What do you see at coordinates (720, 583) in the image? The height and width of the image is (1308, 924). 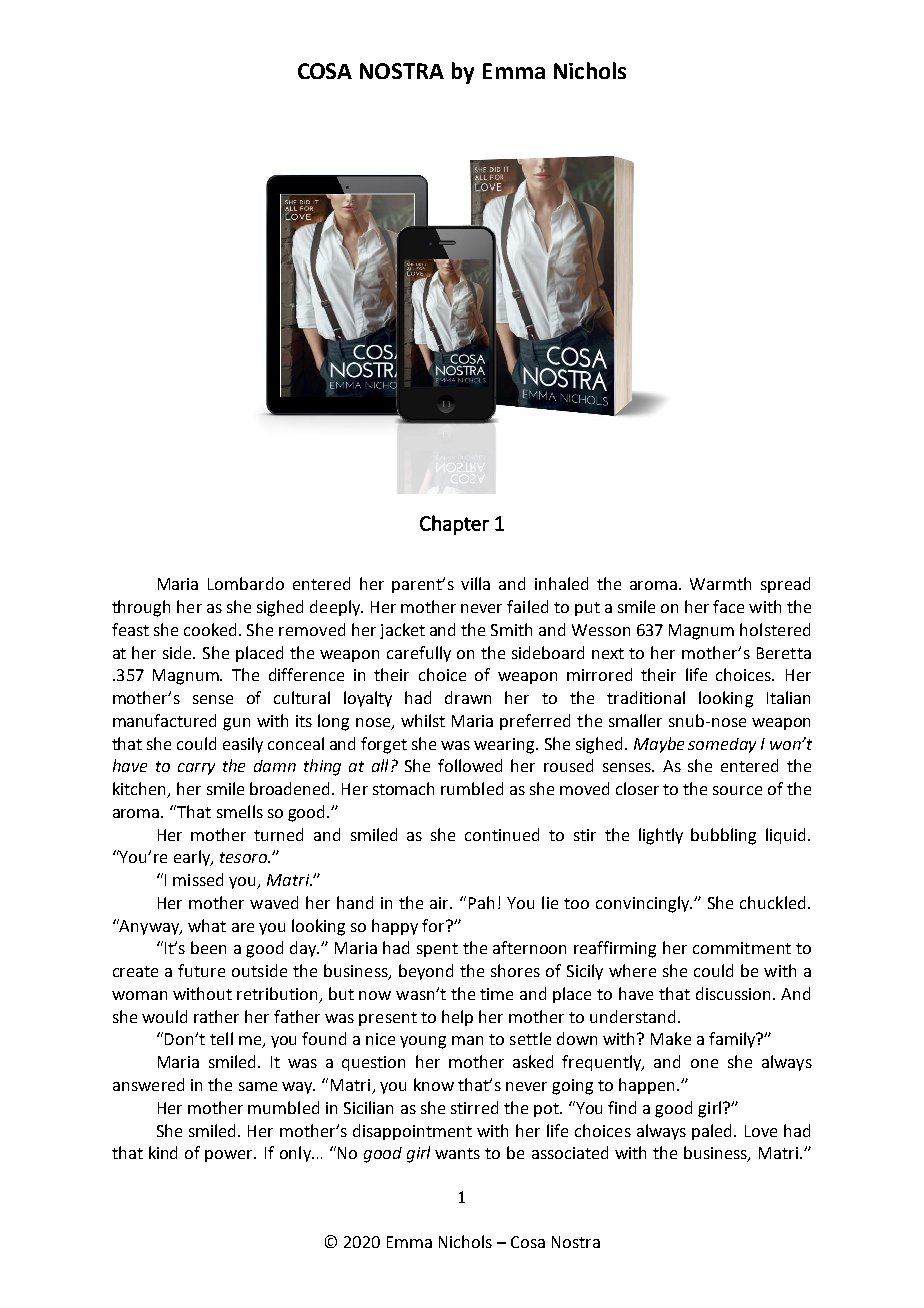 I see `Warmth` at bounding box center [720, 583].
